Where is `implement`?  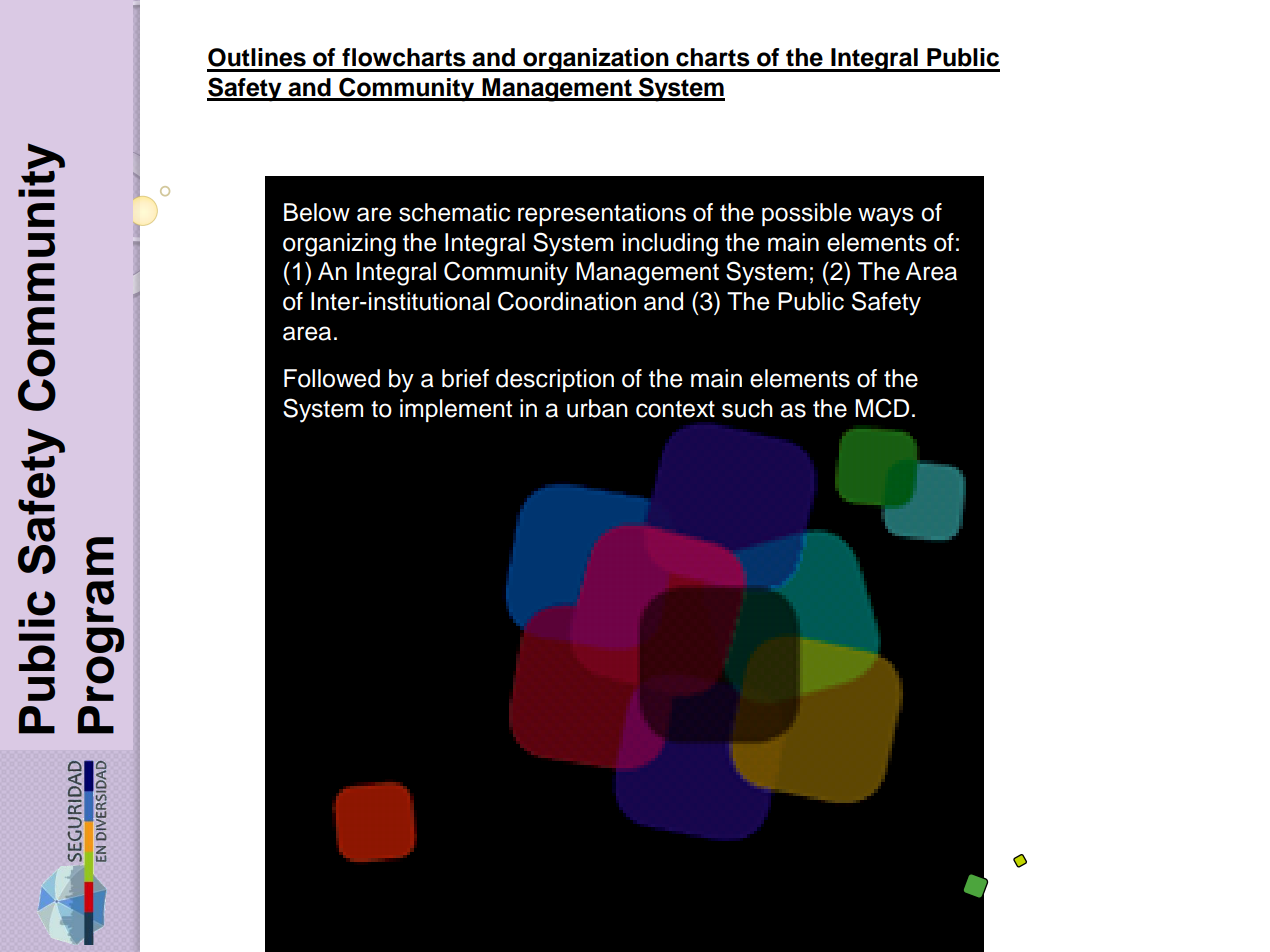
implement is located at coordinates (456, 410).
